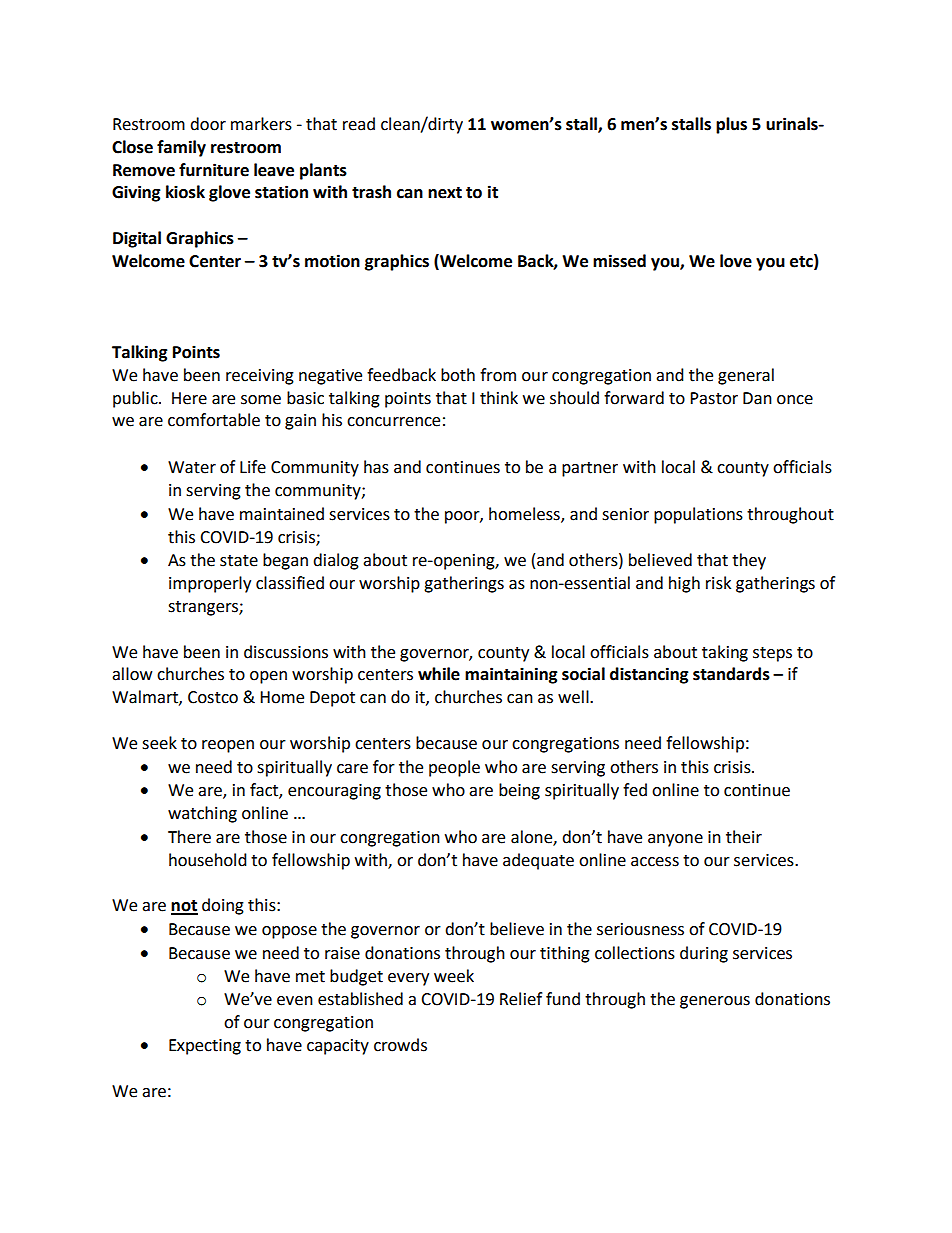 The width and height of the screenshot is (952, 1233). Describe the element at coordinates (205, 1047) in the screenshot. I see `Expecting` at that location.
